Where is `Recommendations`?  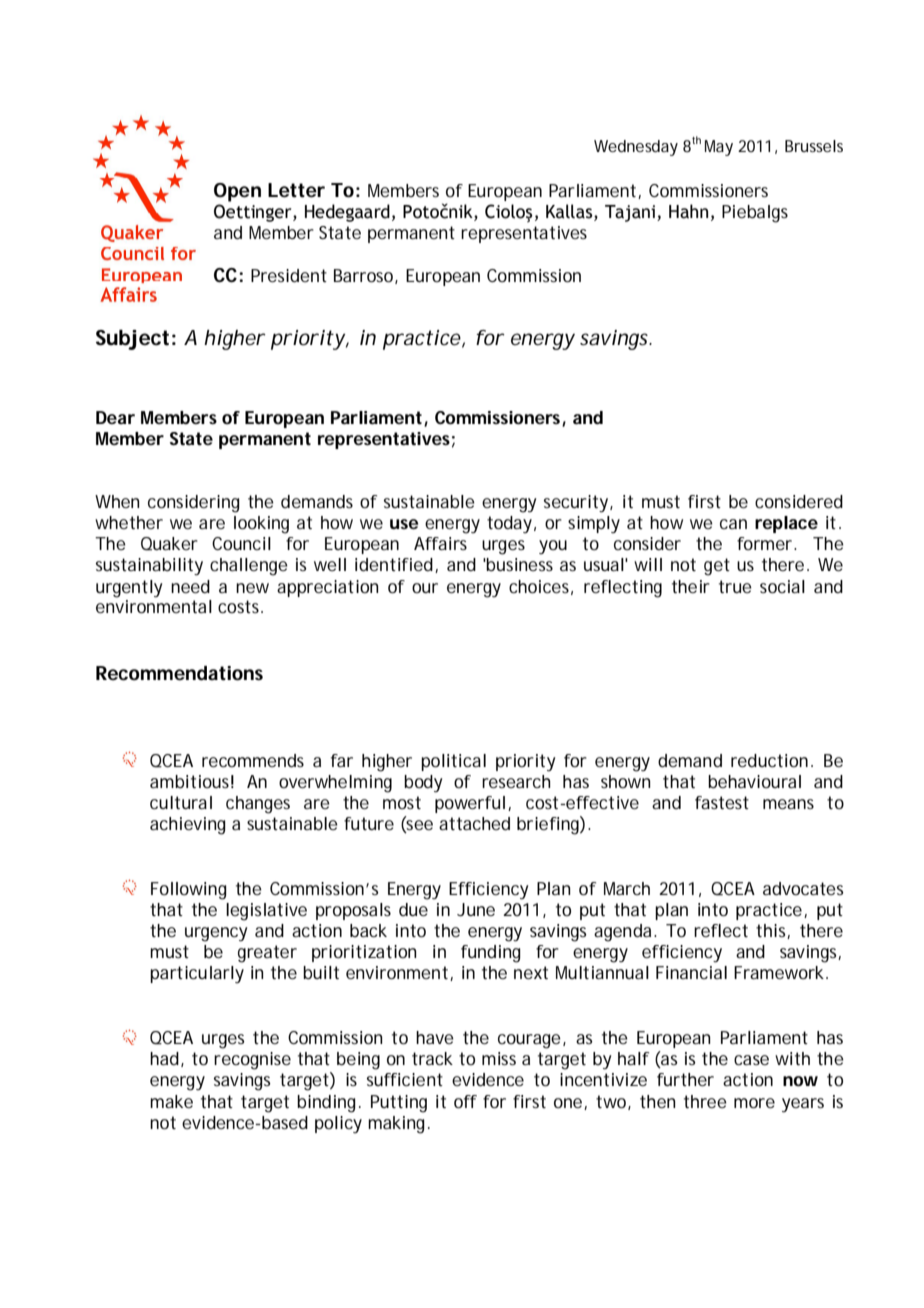 Recommendations is located at coordinates (179, 673).
